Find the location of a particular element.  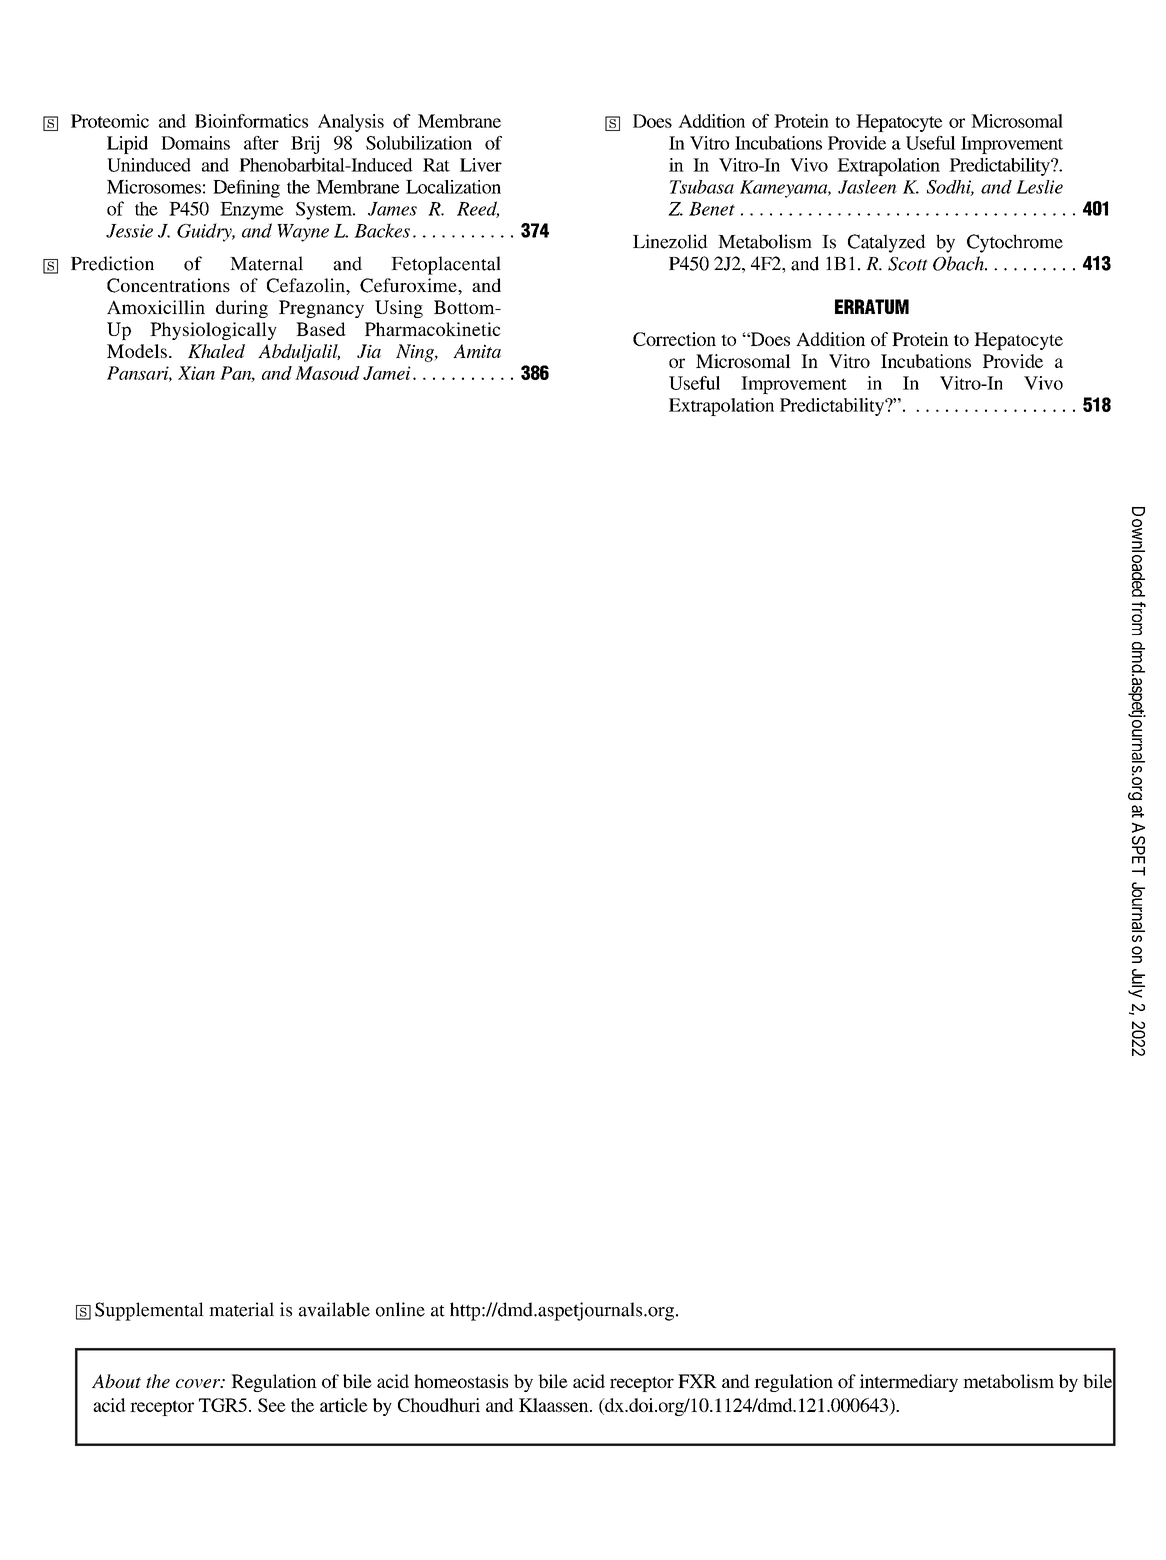

homeostasis is located at coordinates (461, 1381).
